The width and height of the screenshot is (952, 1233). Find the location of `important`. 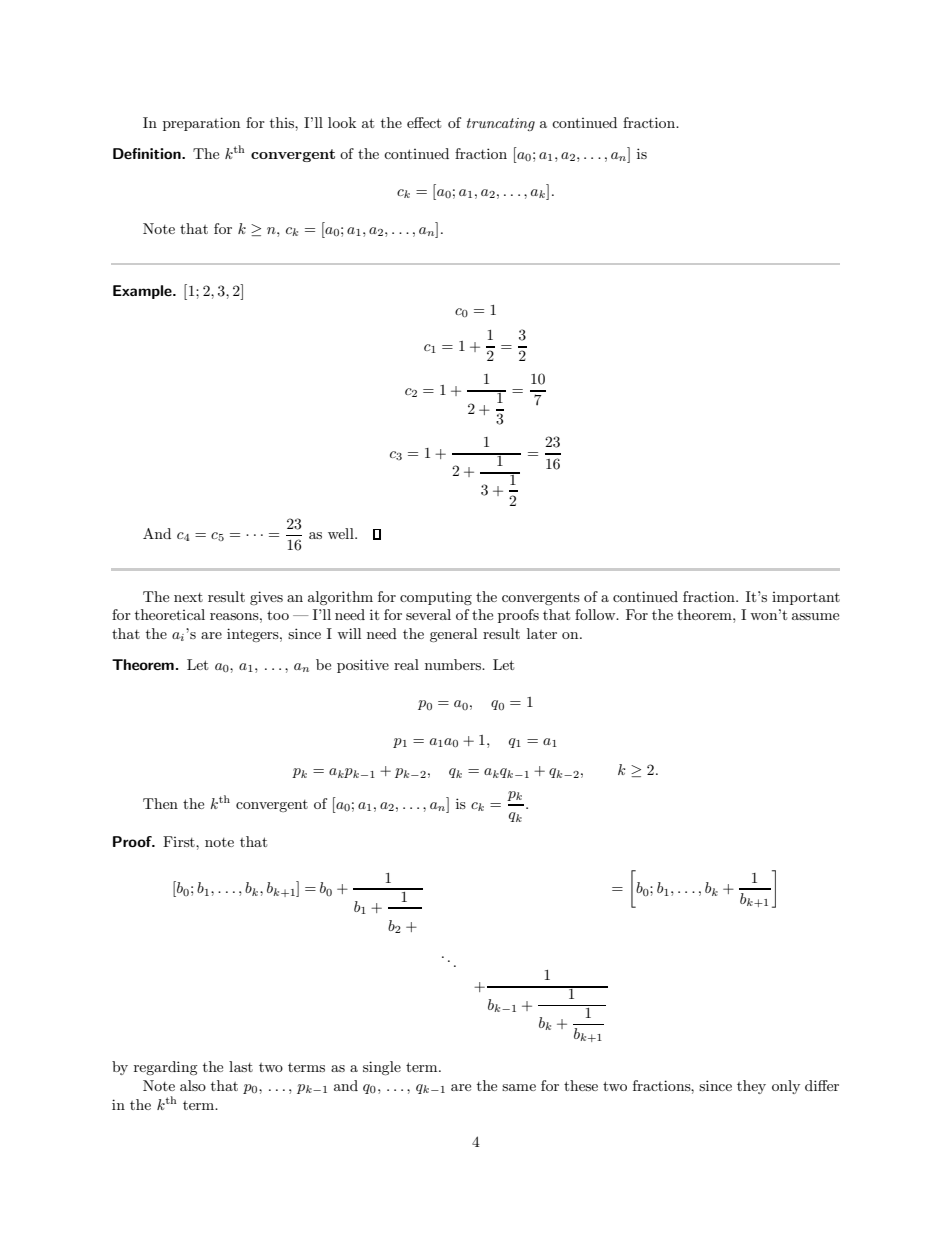

important is located at coordinates (806, 598).
